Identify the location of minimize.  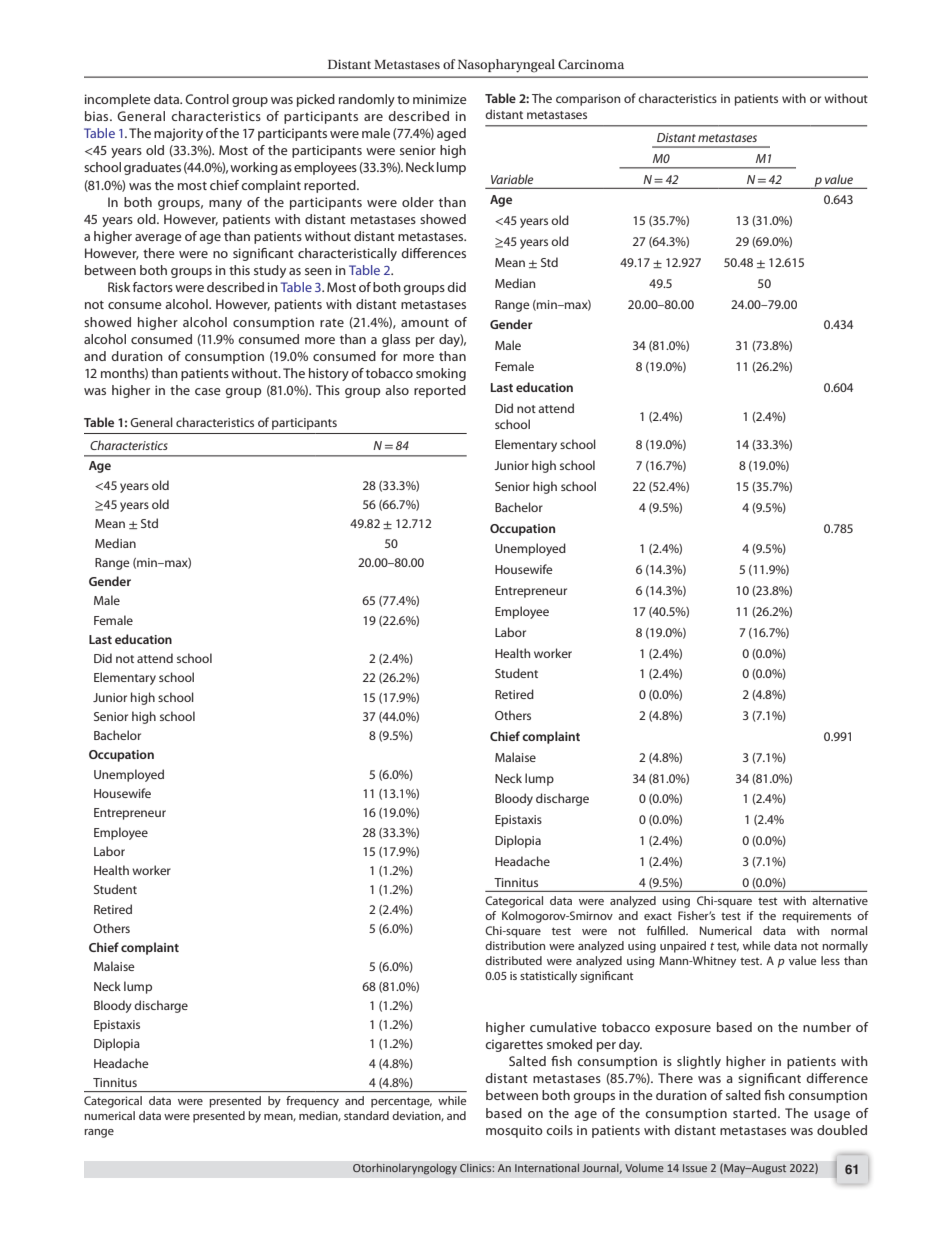
(440, 99).
